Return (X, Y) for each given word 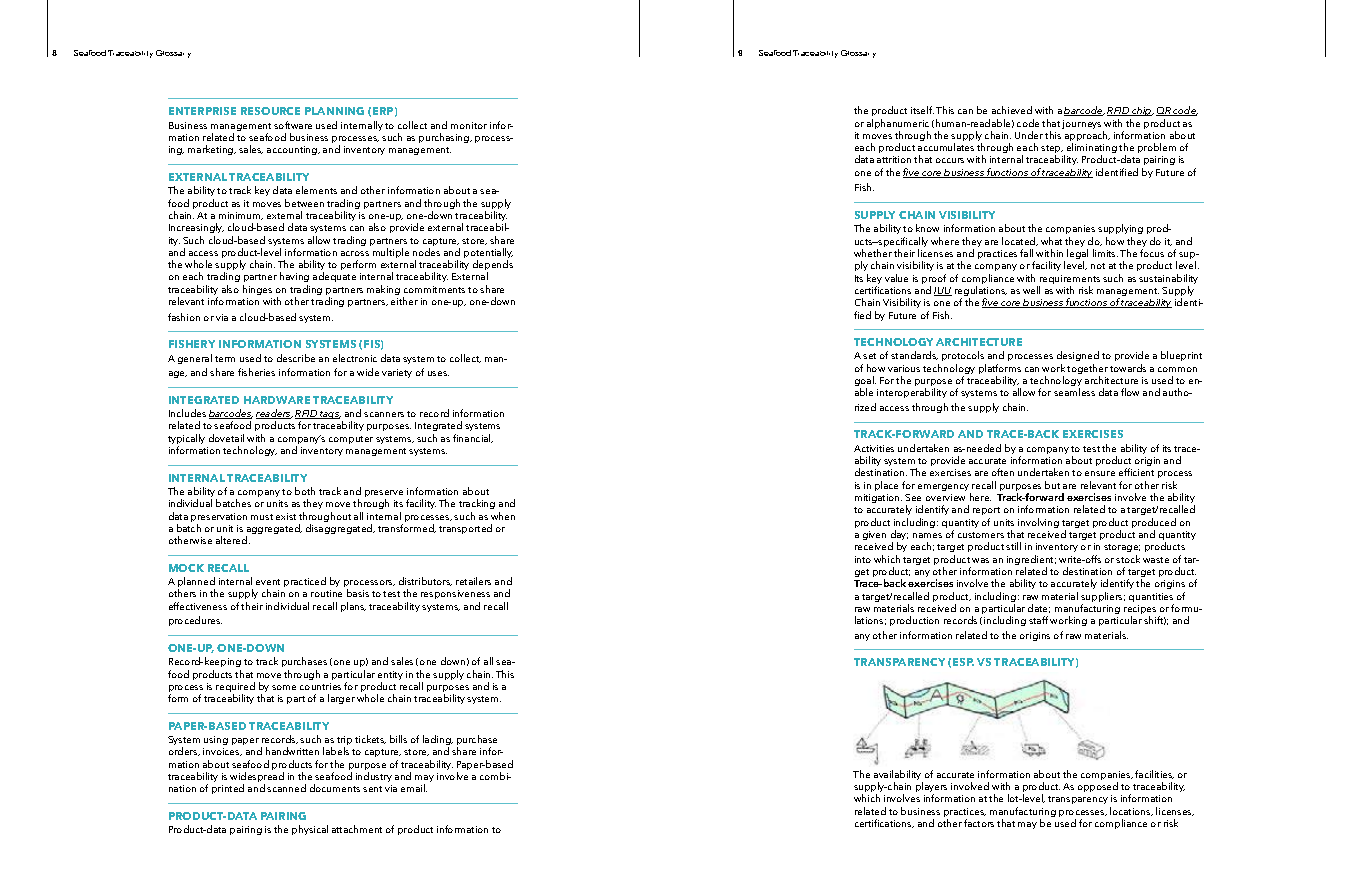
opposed (1098, 787)
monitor (469, 125)
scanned (286, 788)
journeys (1083, 126)
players (931, 788)
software (293, 125)
